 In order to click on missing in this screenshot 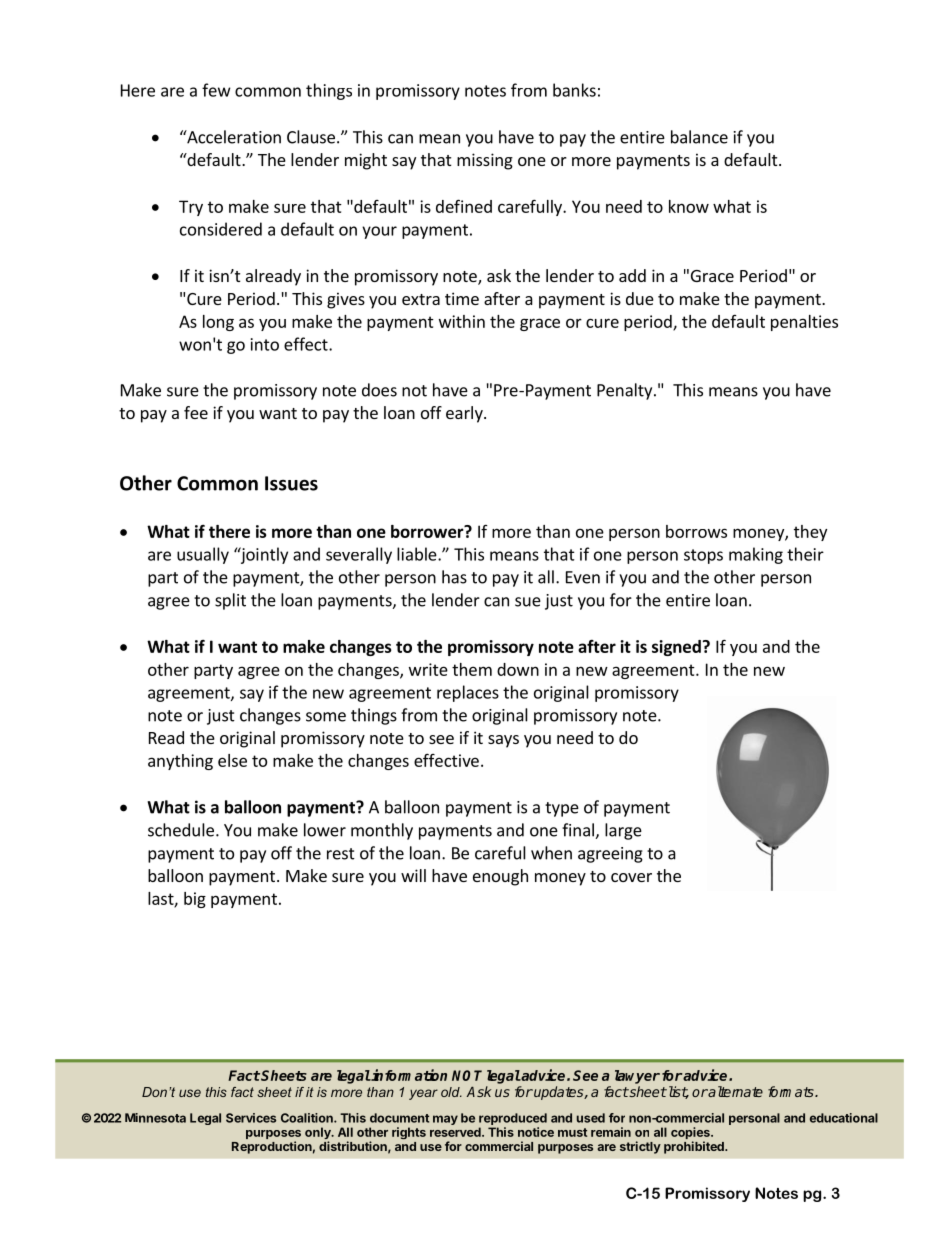, I will do `click(485, 161)`.
